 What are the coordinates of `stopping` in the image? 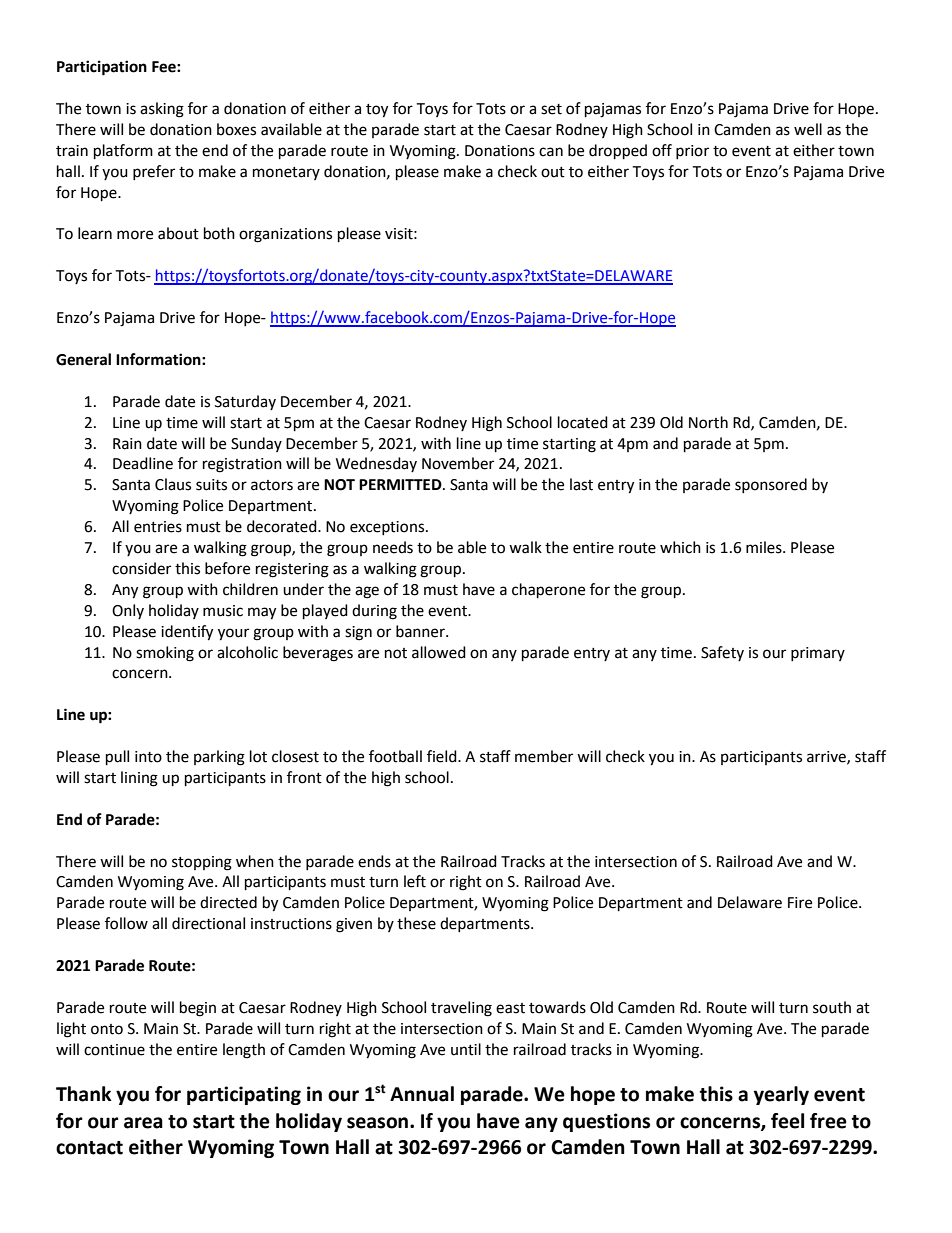 It's located at (202, 863).
